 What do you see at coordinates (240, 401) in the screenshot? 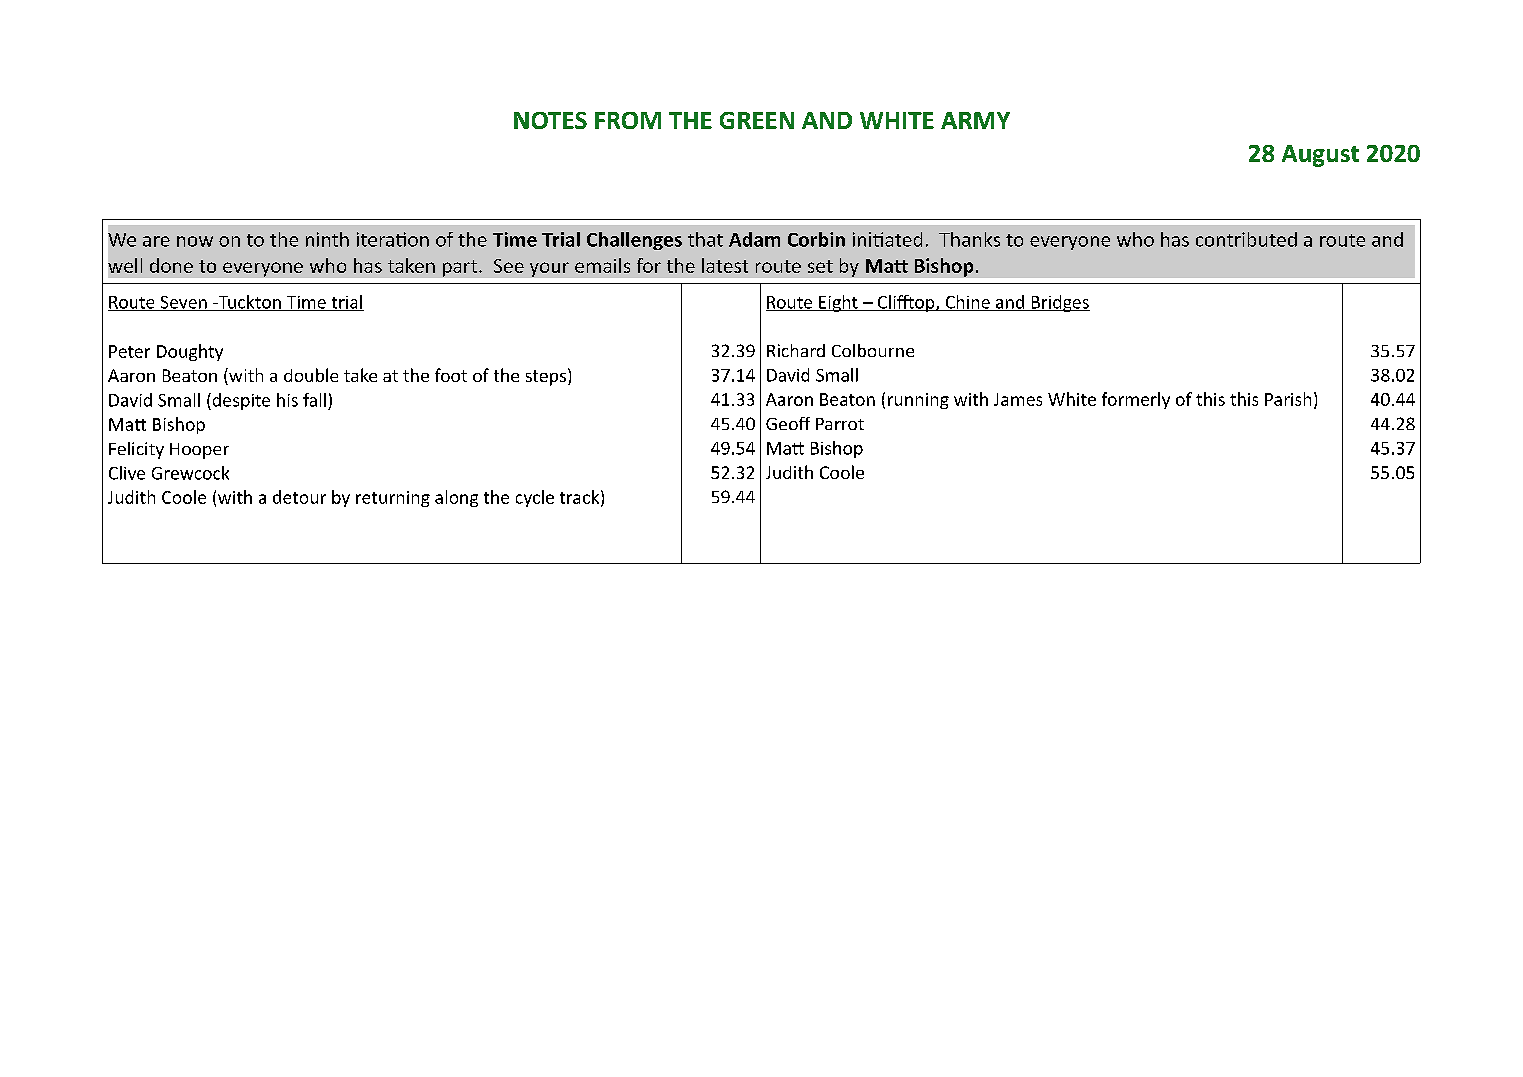
I see `despite` at bounding box center [240, 401].
